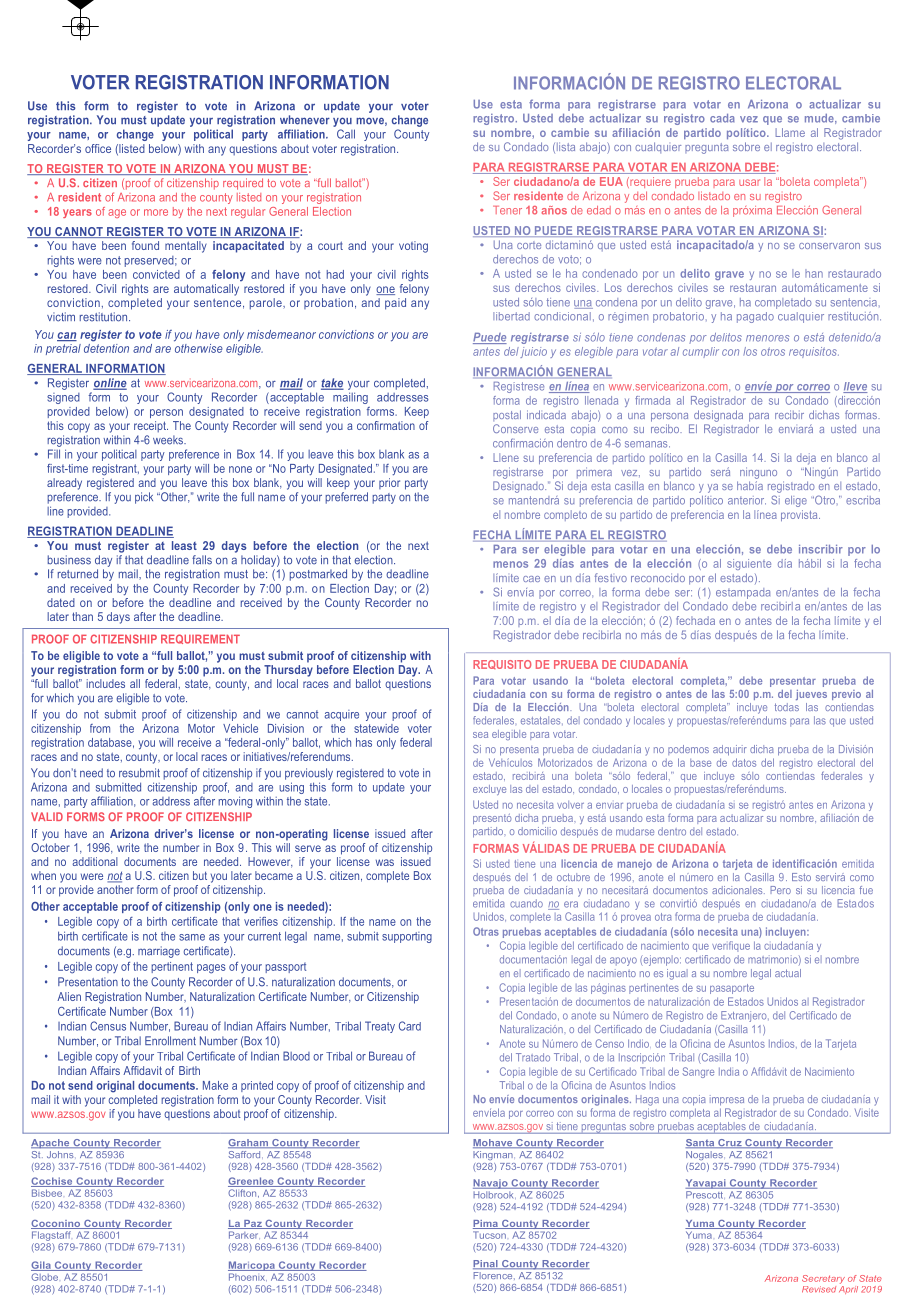 Image resolution: width=913 pixels, height=1316 pixels. I want to click on corte, so click(529, 245).
